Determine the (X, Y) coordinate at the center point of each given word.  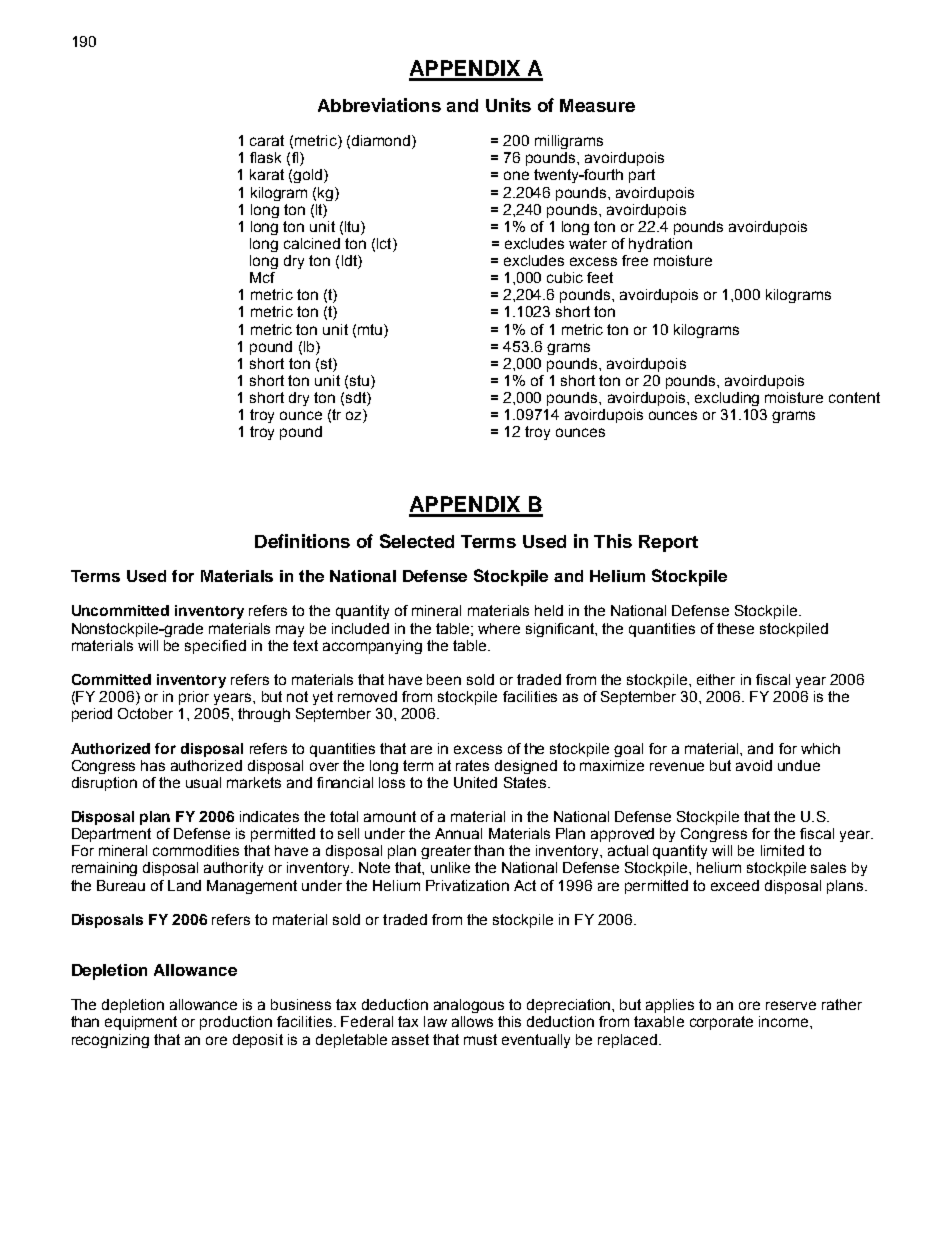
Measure (597, 105)
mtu (371, 329)
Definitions (302, 541)
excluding (727, 399)
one (516, 175)
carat (267, 140)
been (444, 679)
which (820, 748)
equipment (141, 1023)
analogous (469, 1006)
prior (194, 698)
